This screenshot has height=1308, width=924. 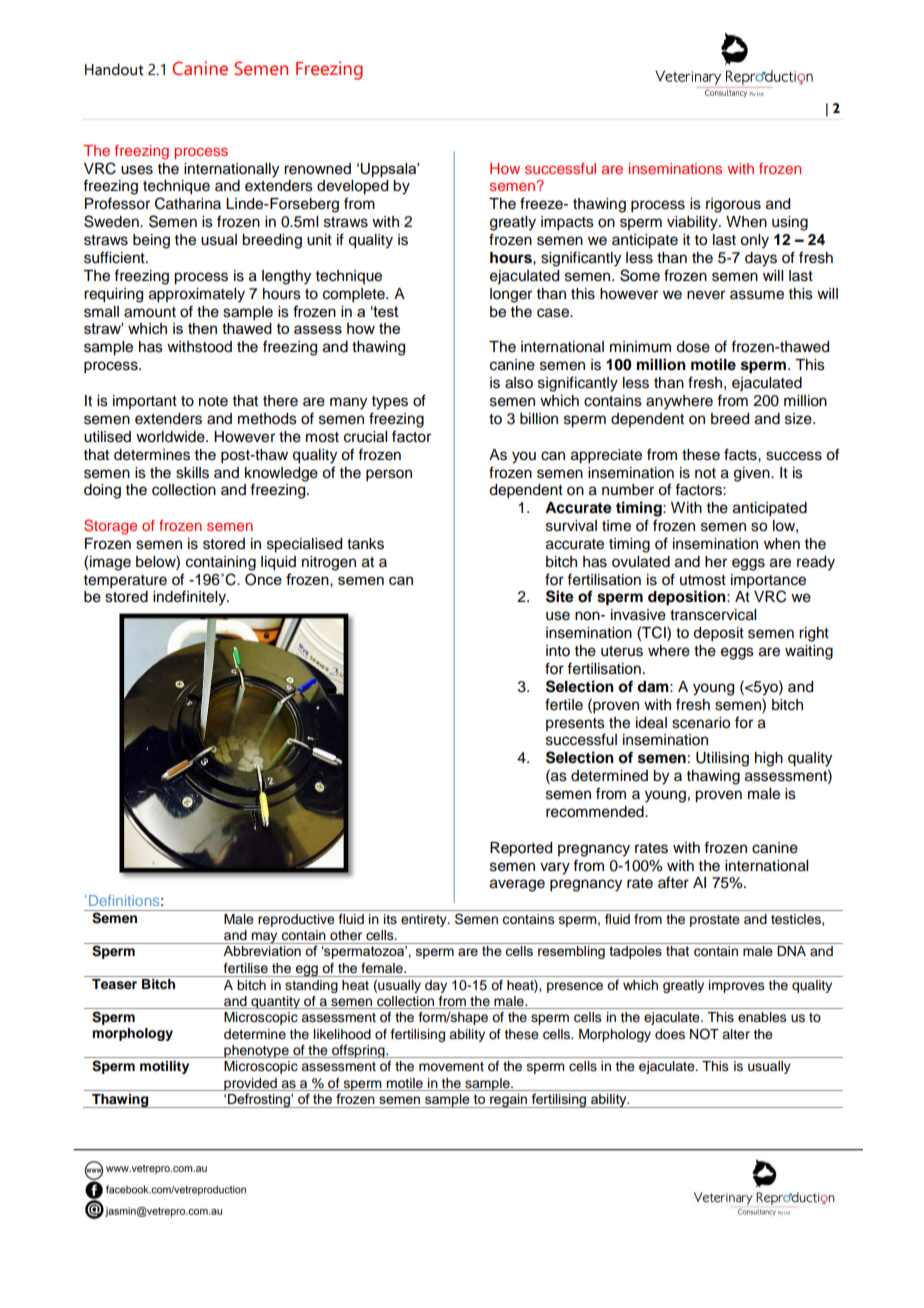 I want to click on then, so click(x=202, y=328).
